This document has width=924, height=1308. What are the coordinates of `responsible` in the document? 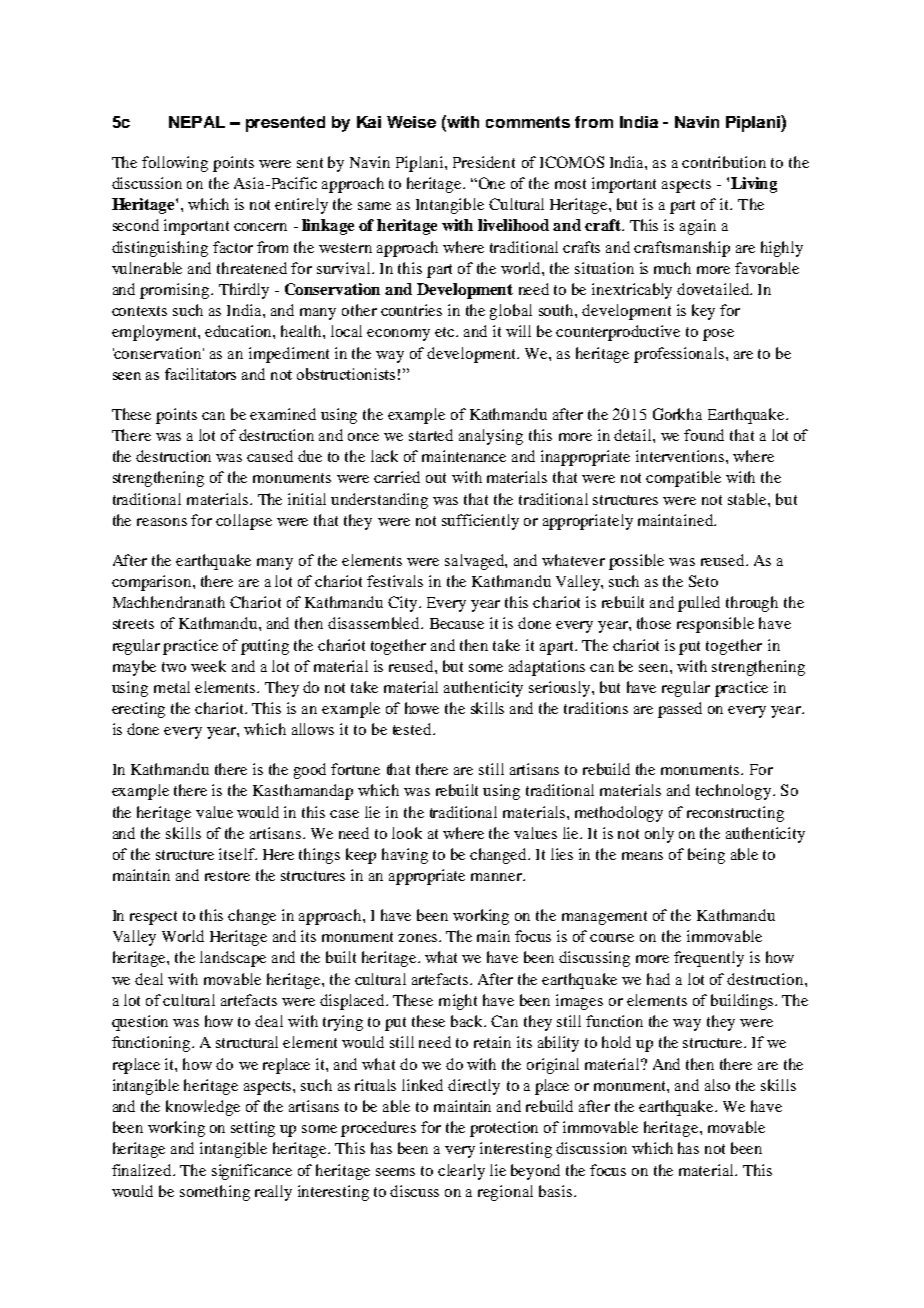 It's located at (715, 625).
